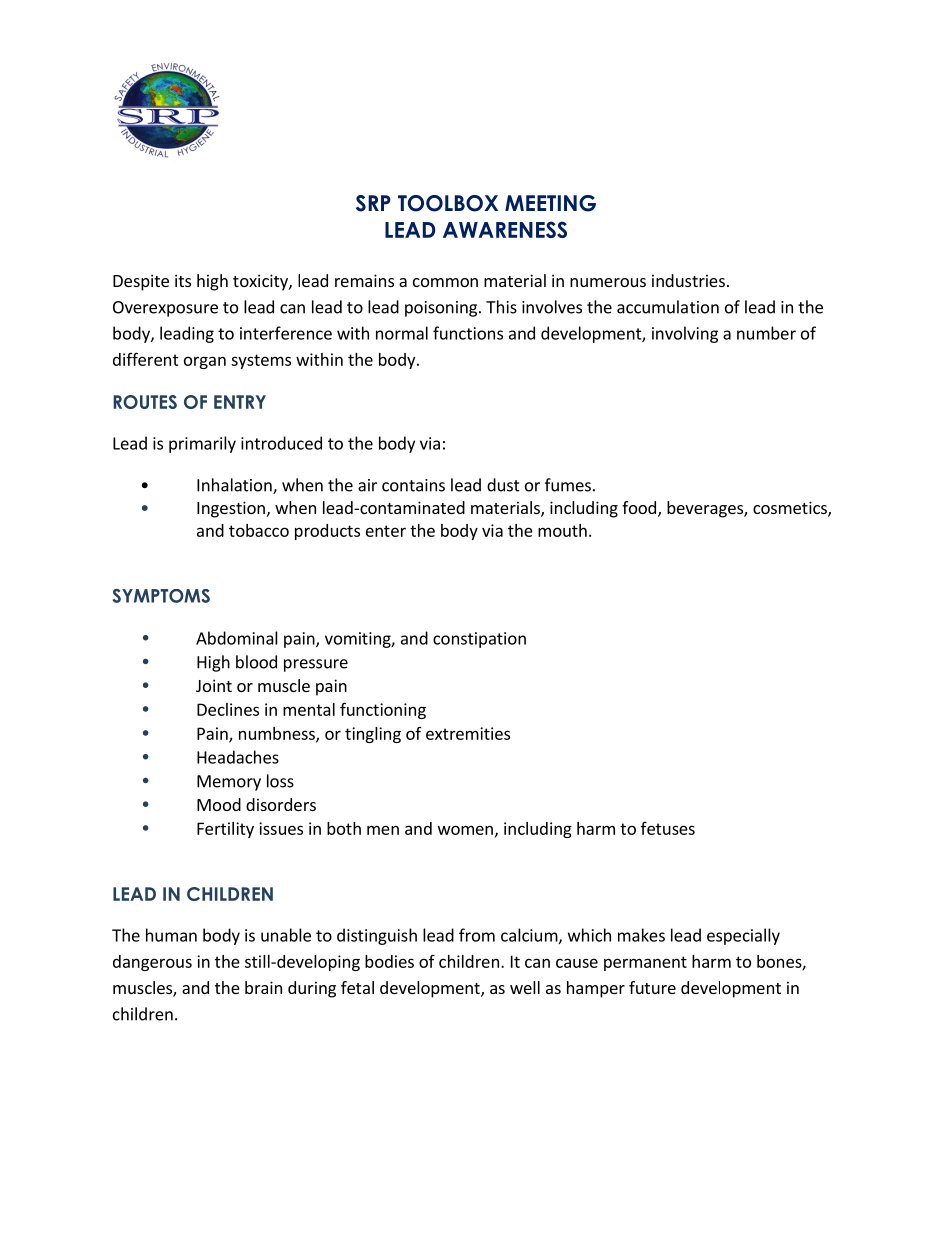 This screenshot has width=952, height=1233. What do you see at coordinates (214, 685) in the screenshot?
I see `Joint` at bounding box center [214, 685].
